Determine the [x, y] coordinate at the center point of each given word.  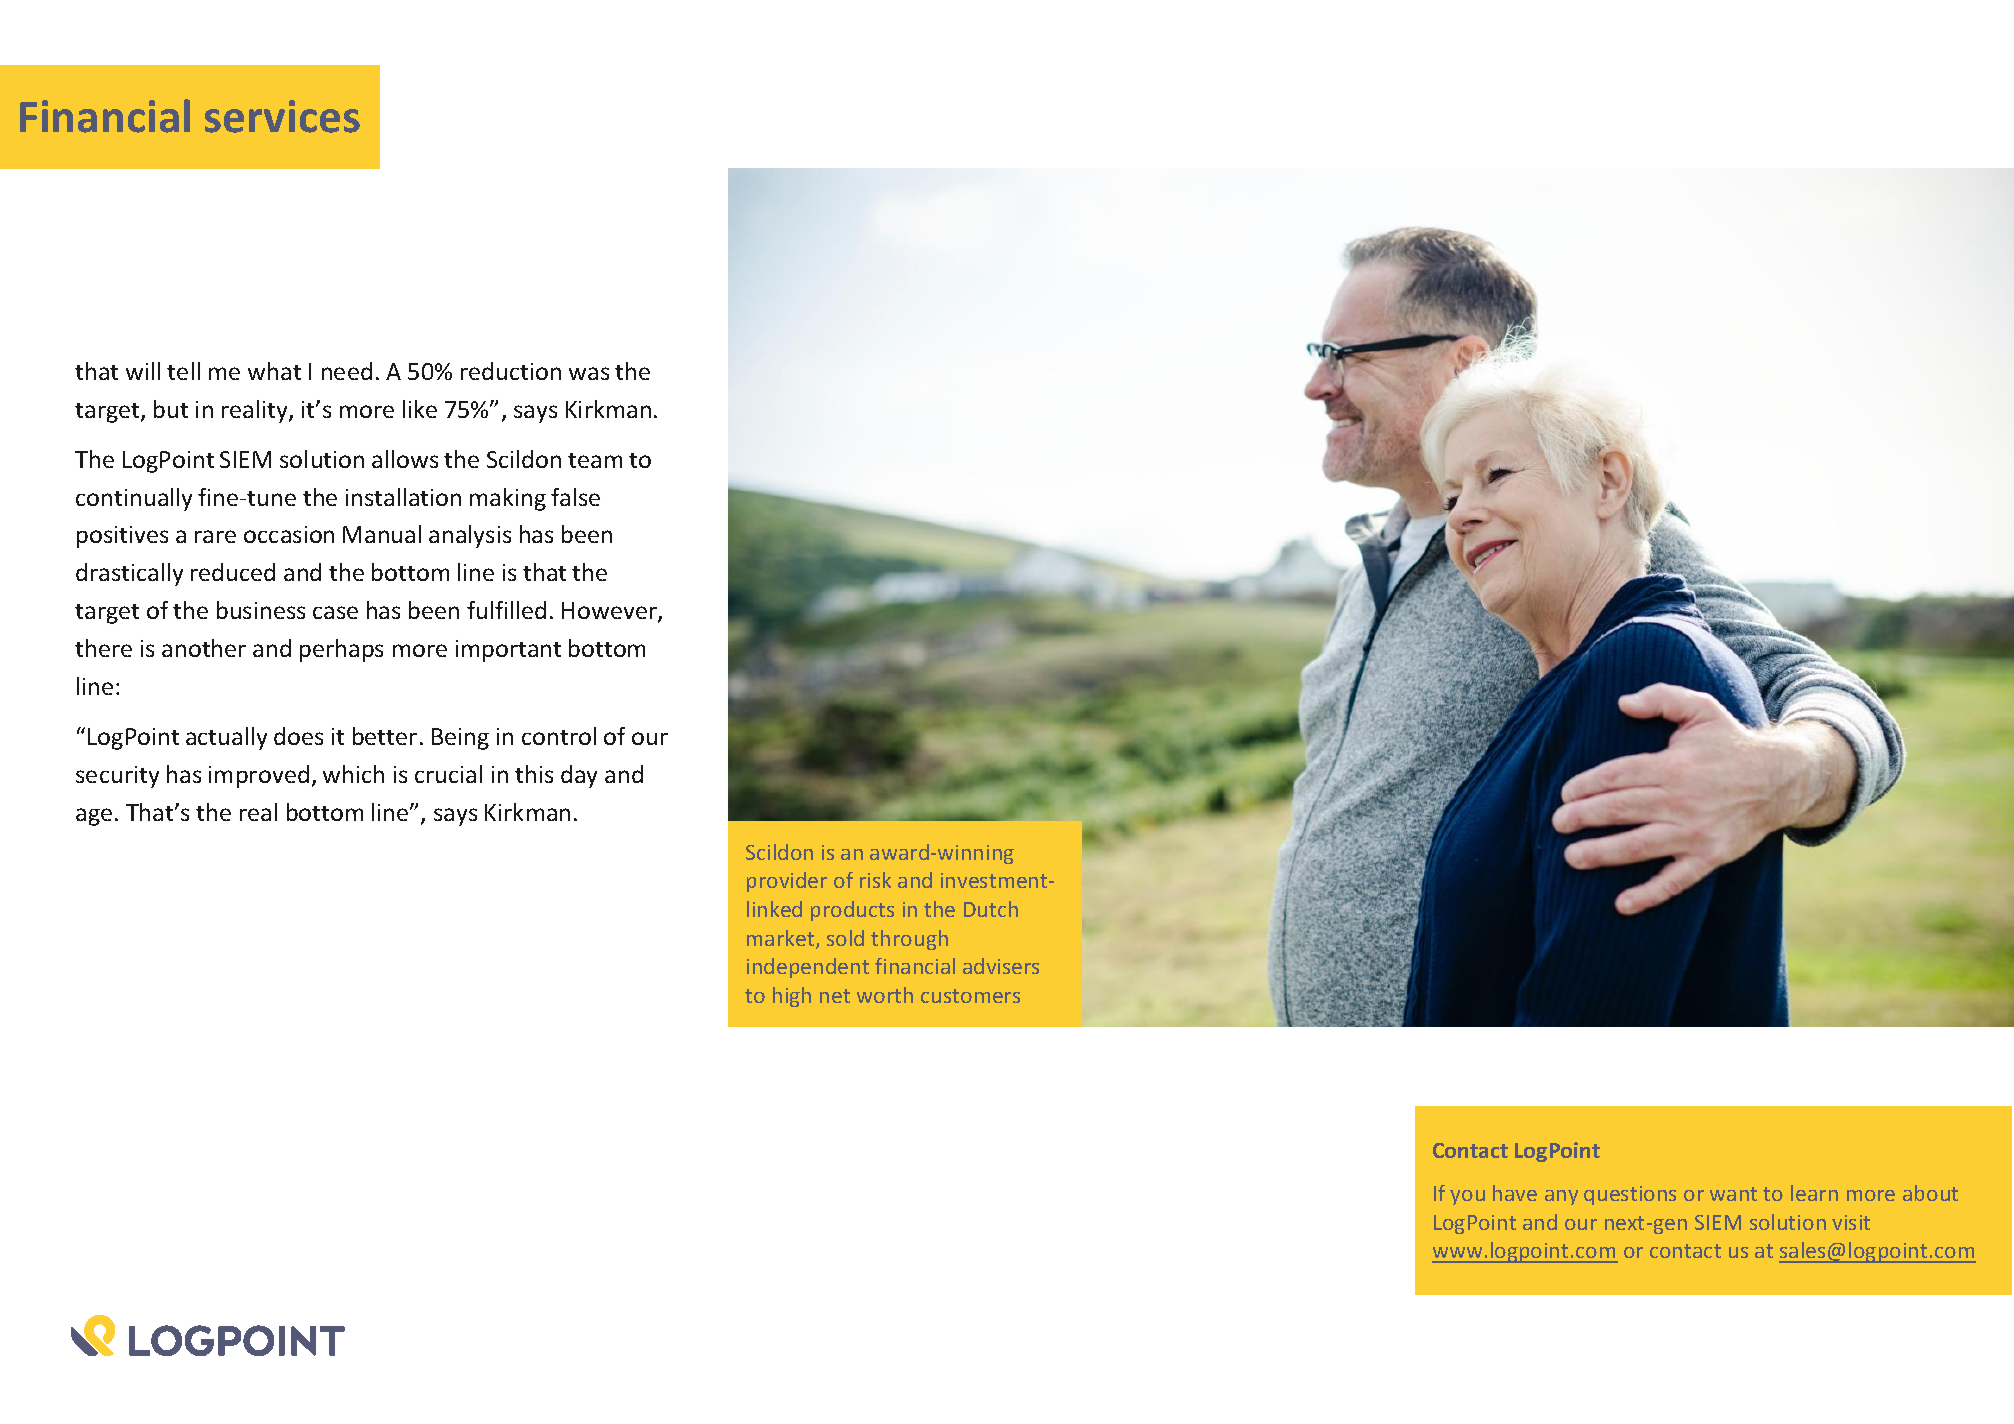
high [792, 997]
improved [259, 776]
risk [875, 880]
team [595, 460]
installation [403, 497]
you [1467, 1197]
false [575, 497]
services [282, 116]
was [589, 373]
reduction [511, 371]
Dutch [991, 909]
